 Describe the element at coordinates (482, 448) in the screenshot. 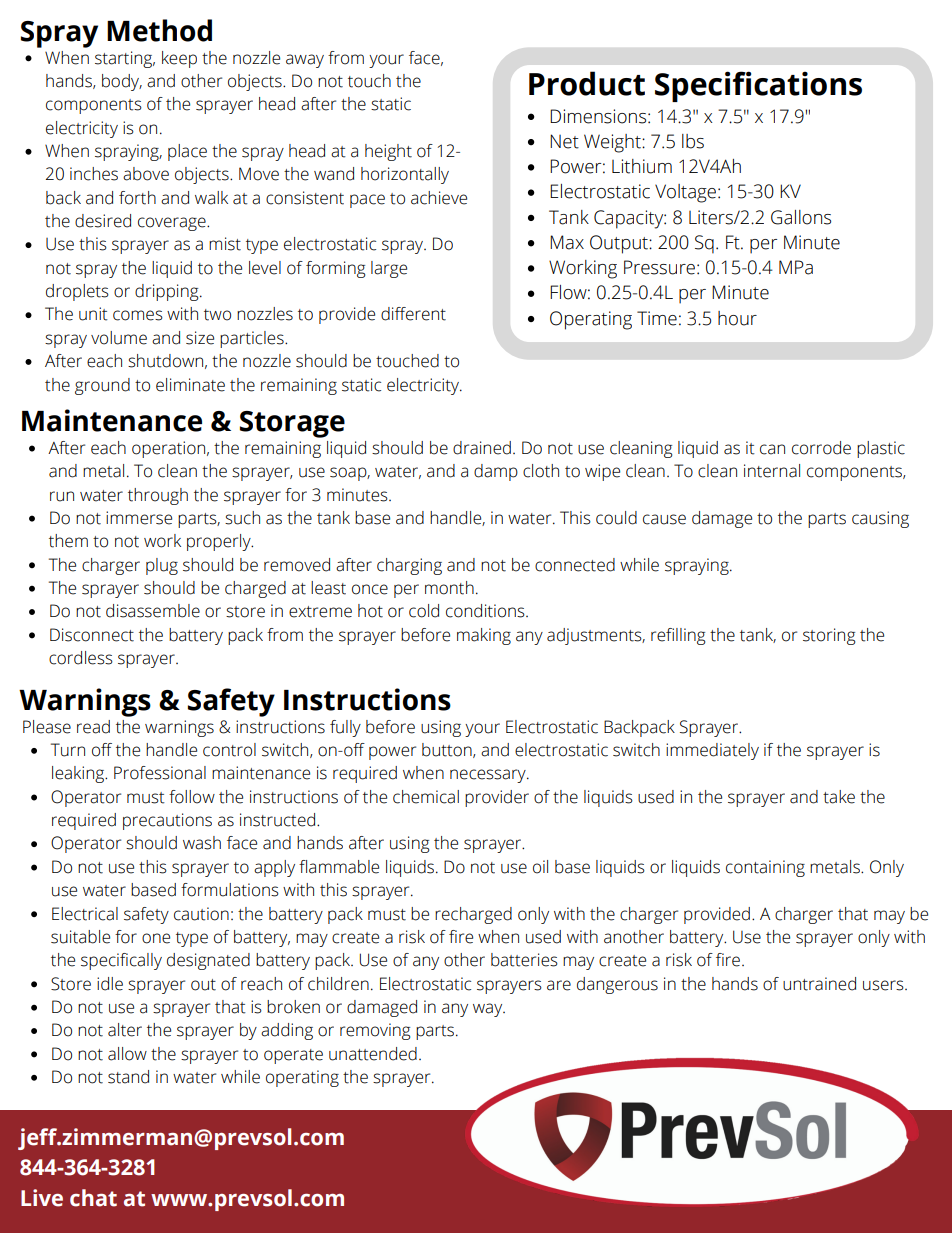

I see `drained` at that location.
